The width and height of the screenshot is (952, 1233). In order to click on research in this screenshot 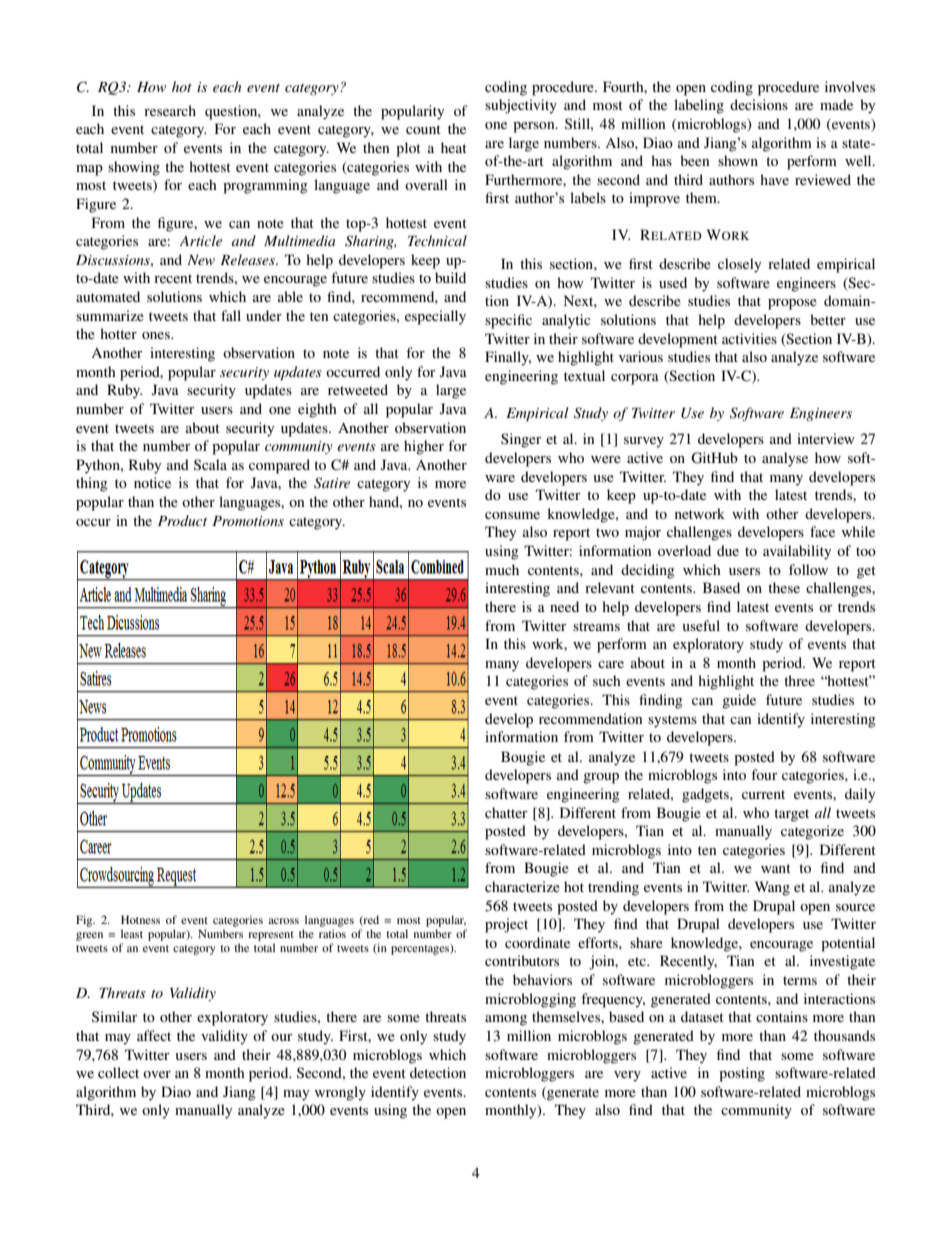, I will do `click(170, 110)`.
